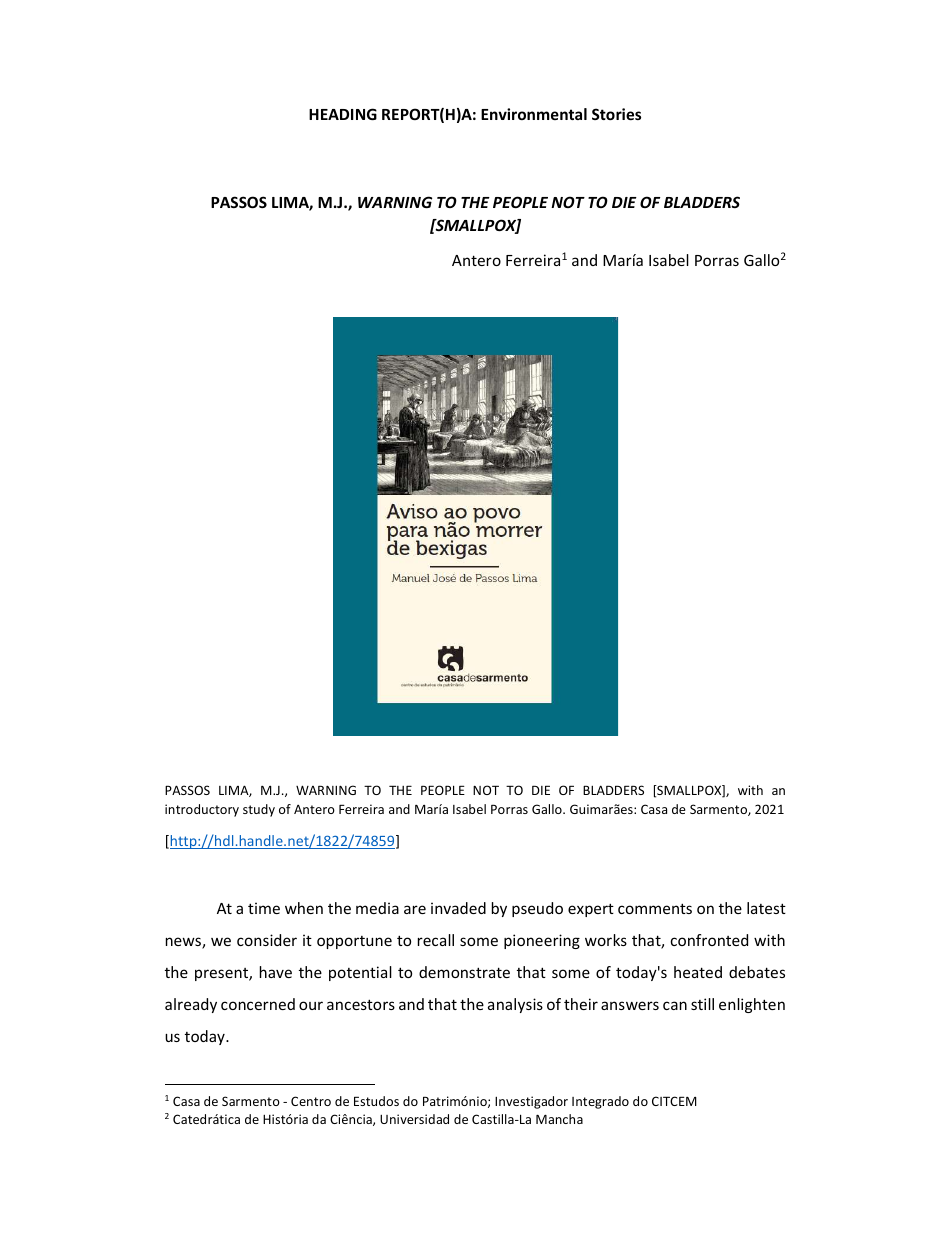 The image size is (952, 1233). What do you see at coordinates (264, 908) in the image?
I see `time` at bounding box center [264, 908].
